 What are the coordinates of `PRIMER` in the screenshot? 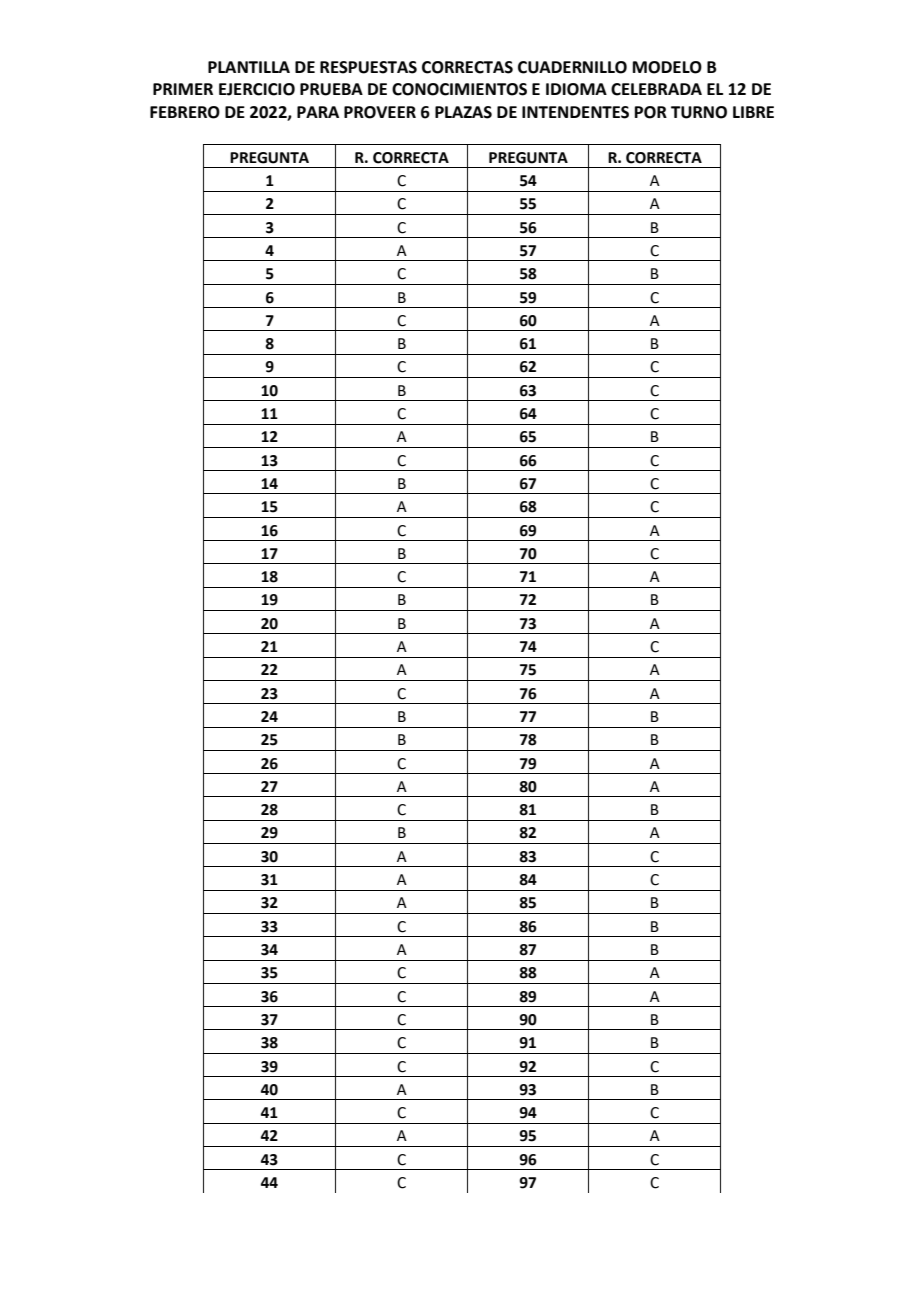 It's located at (183, 89).
